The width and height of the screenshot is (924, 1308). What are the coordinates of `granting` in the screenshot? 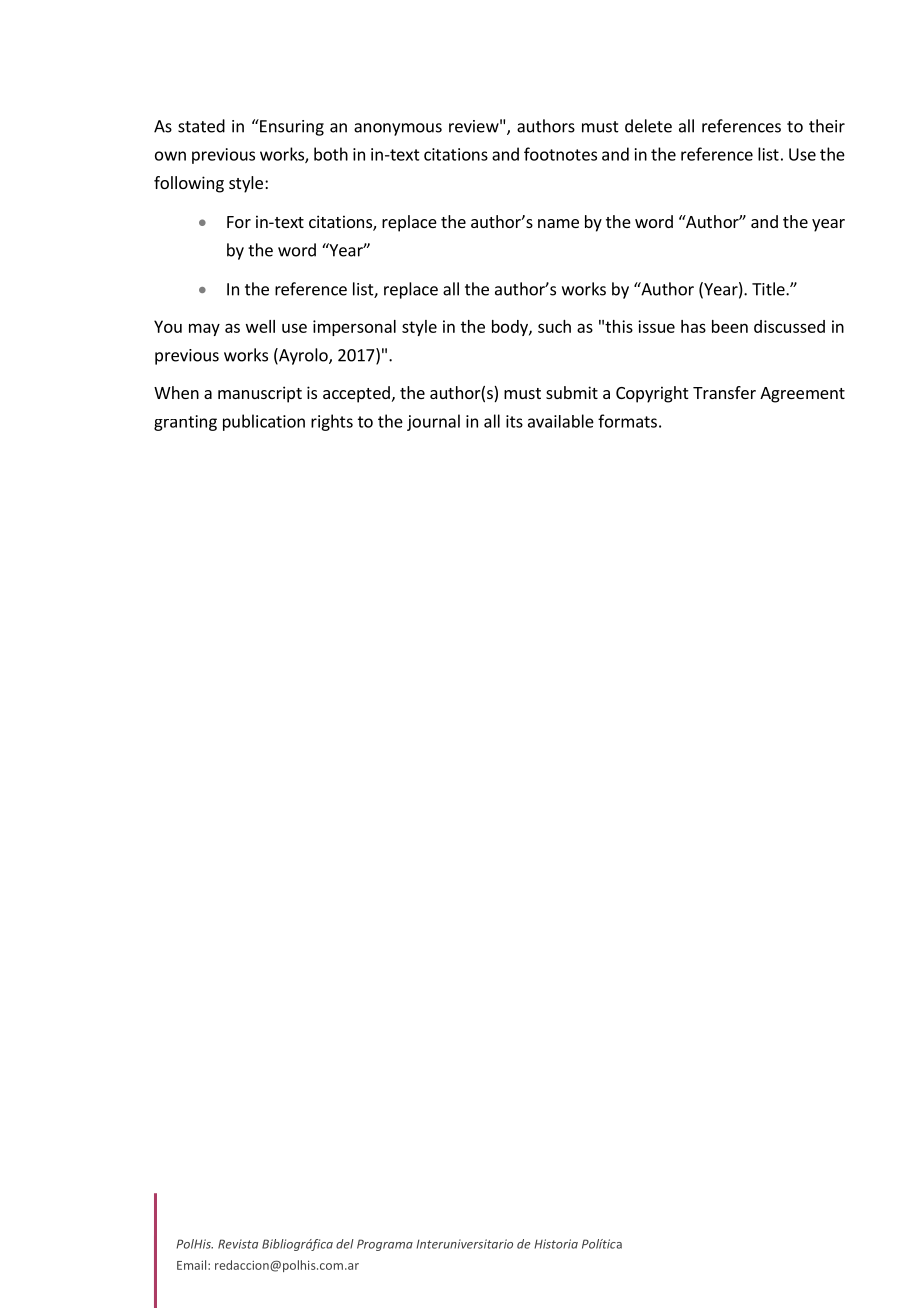 It's located at (185, 423).
